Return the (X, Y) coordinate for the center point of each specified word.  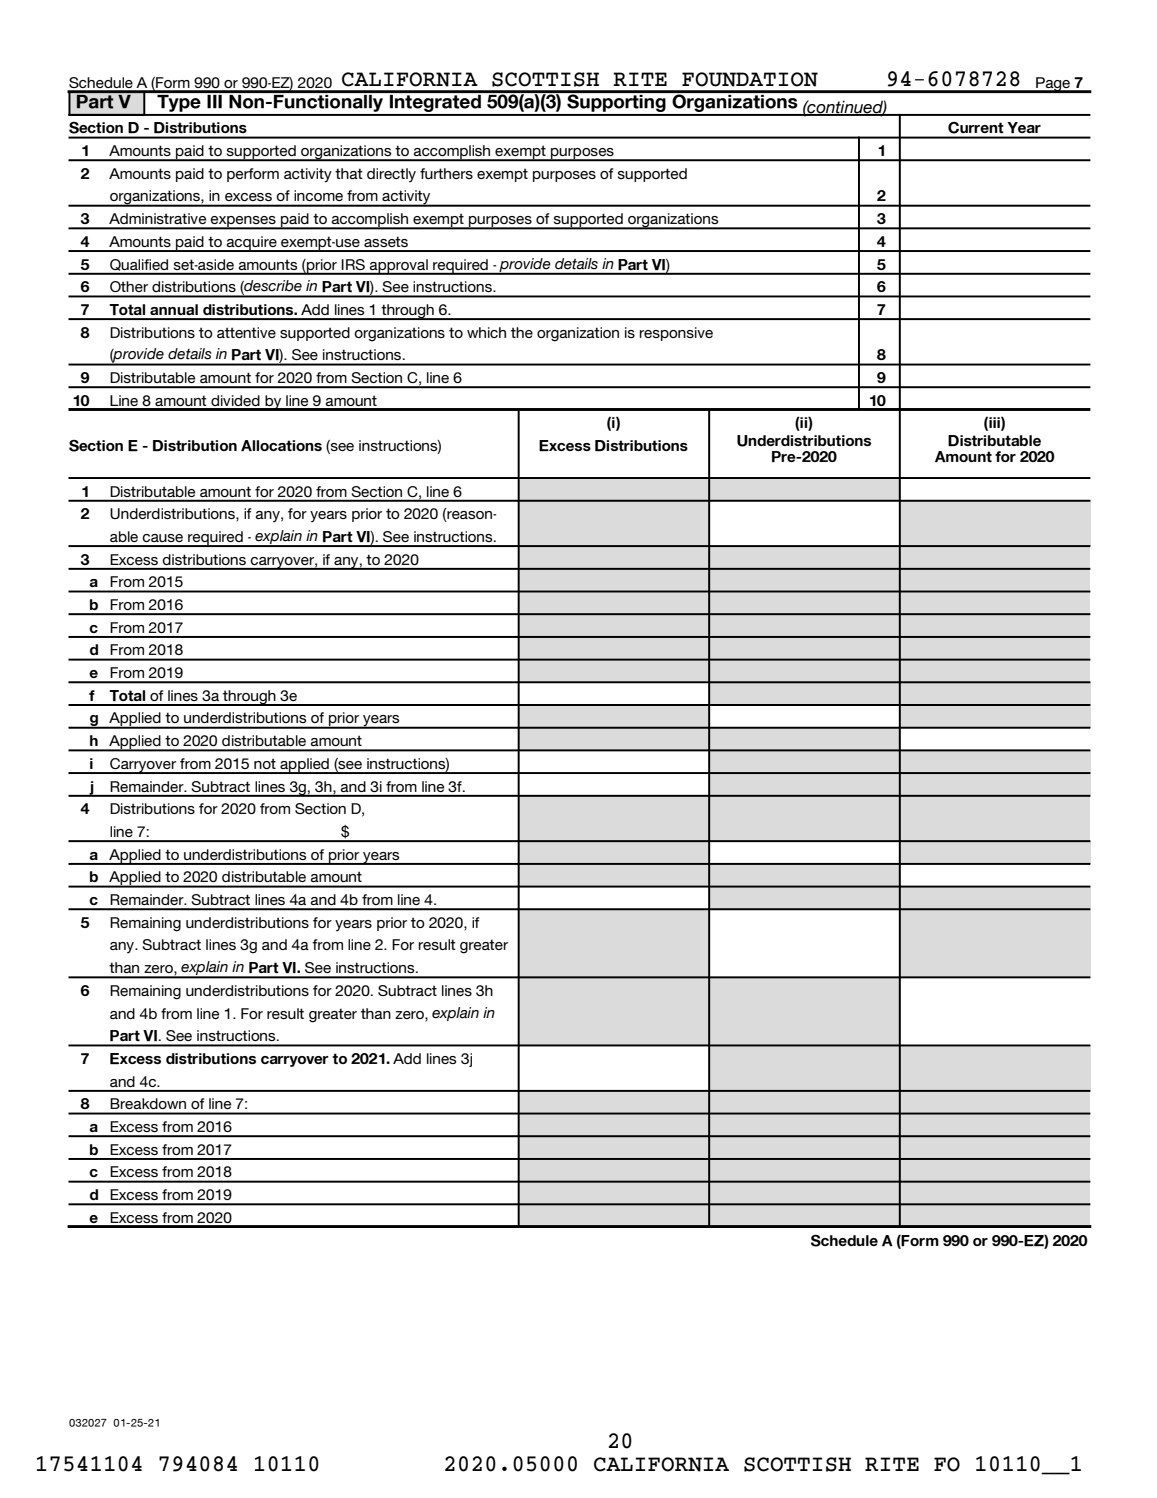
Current (975, 128)
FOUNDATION (750, 79)
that (349, 173)
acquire (252, 244)
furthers (446, 173)
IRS (353, 264)
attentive (246, 332)
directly (391, 175)
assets (386, 241)
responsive (676, 334)
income (318, 195)
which (486, 332)
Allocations (281, 445)
